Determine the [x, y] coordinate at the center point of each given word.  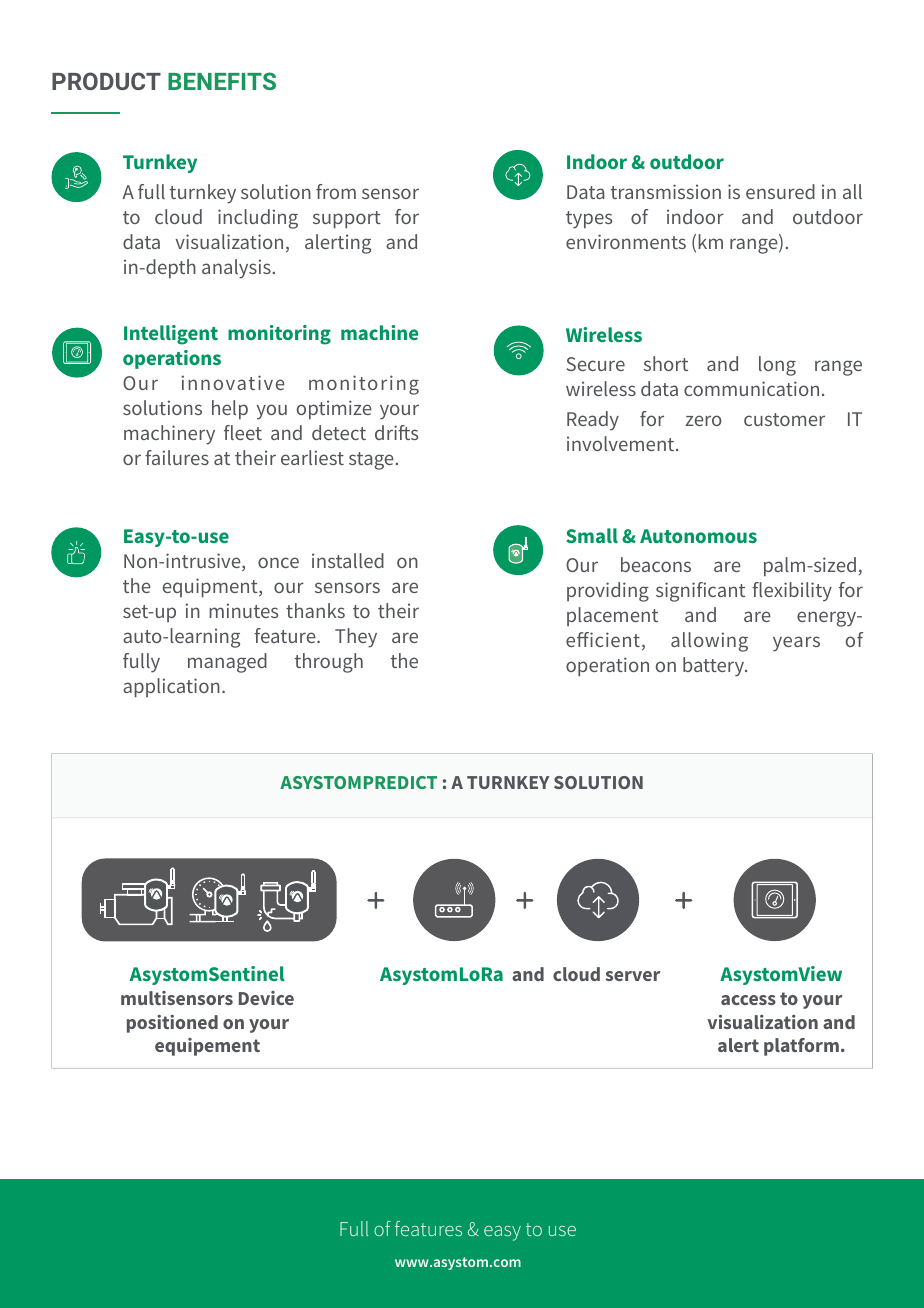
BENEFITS [222, 81]
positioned [172, 1024]
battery [715, 667]
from [336, 191]
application [171, 687]
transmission [666, 191]
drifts [396, 432]
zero [703, 420]
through [329, 663]
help [230, 409]
